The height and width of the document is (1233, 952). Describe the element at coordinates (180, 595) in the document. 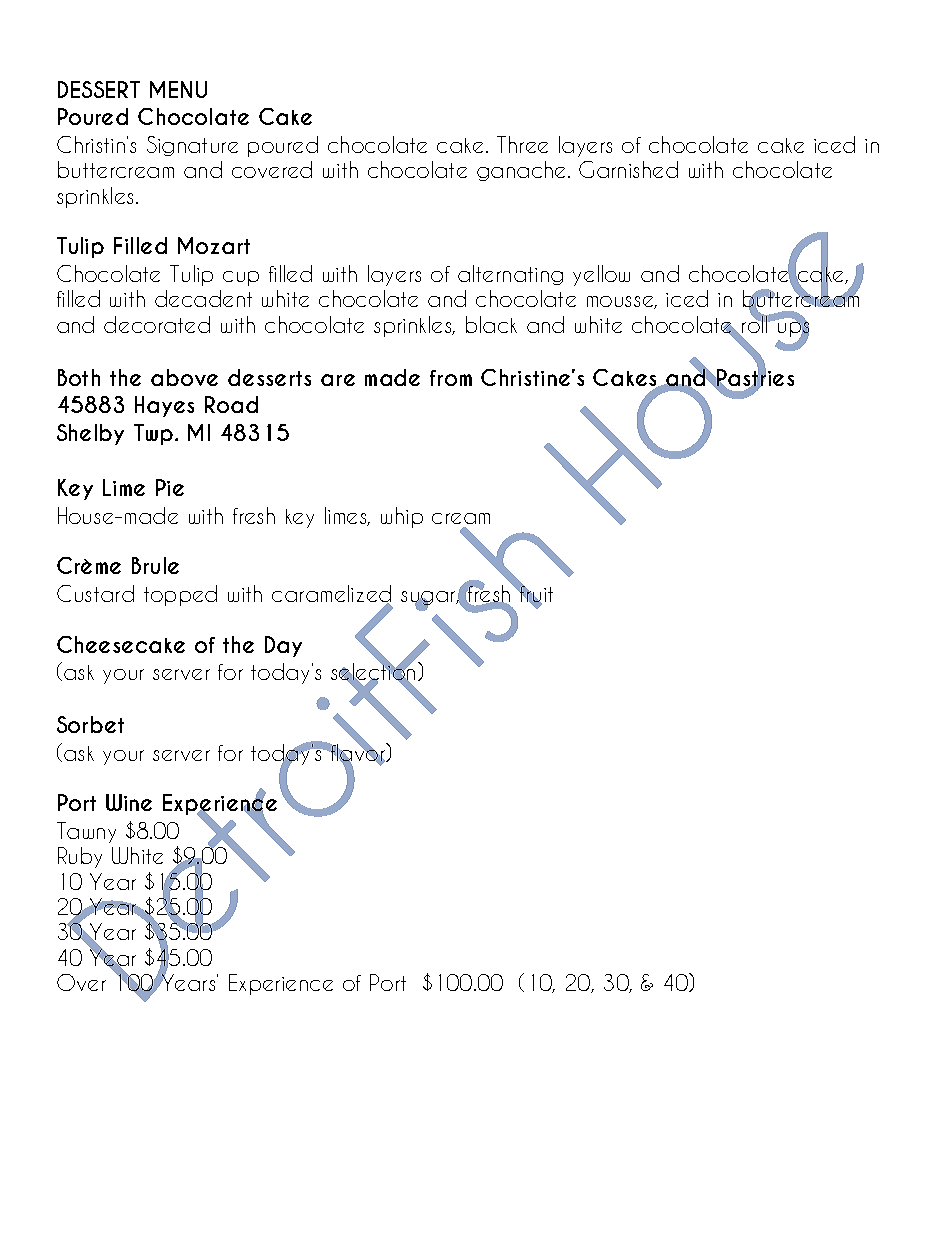

I see `topped` at that location.
